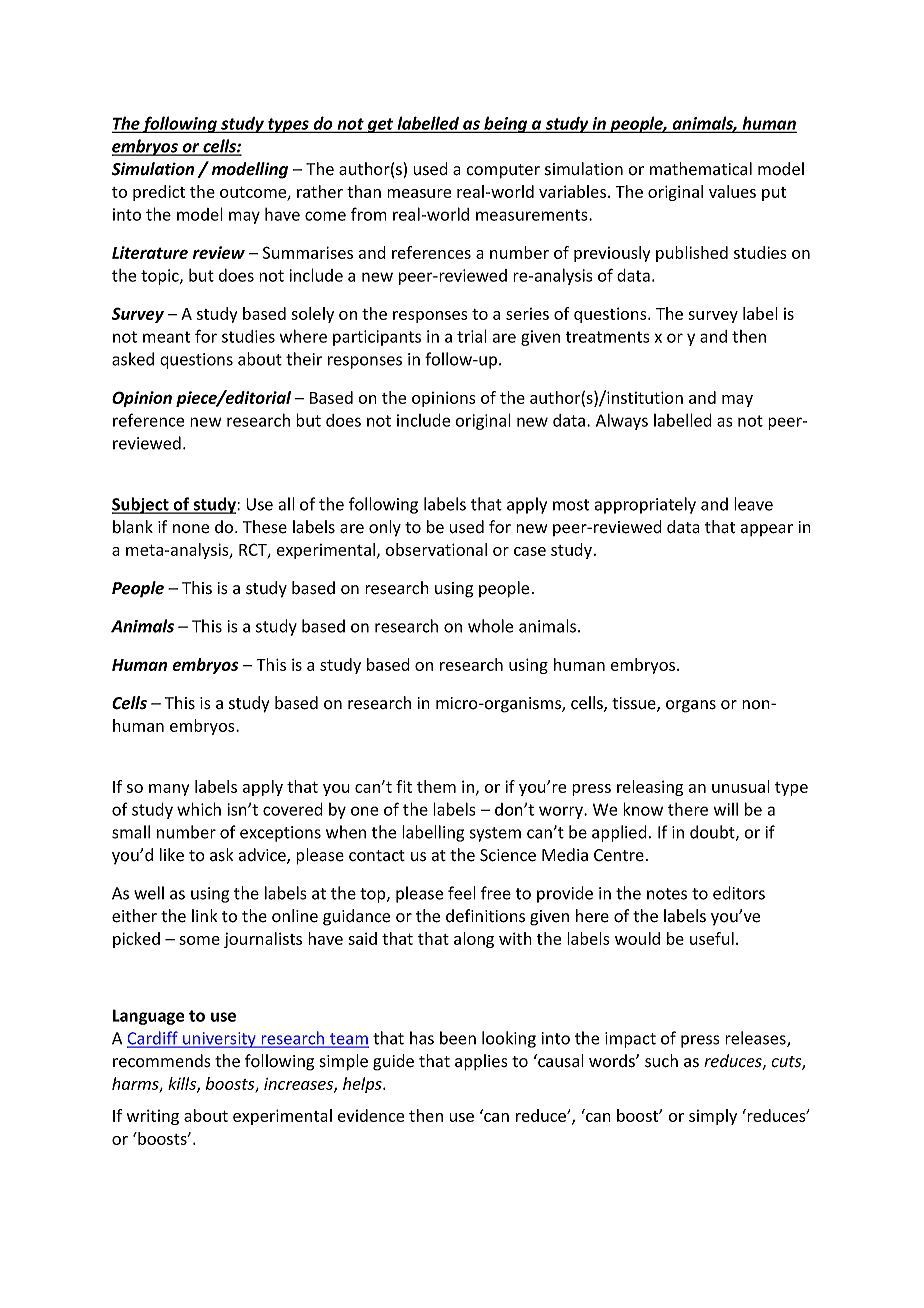 This image has height=1308, width=924. Describe the element at coordinates (162, 1061) in the image. I see `recommends` at that location.
